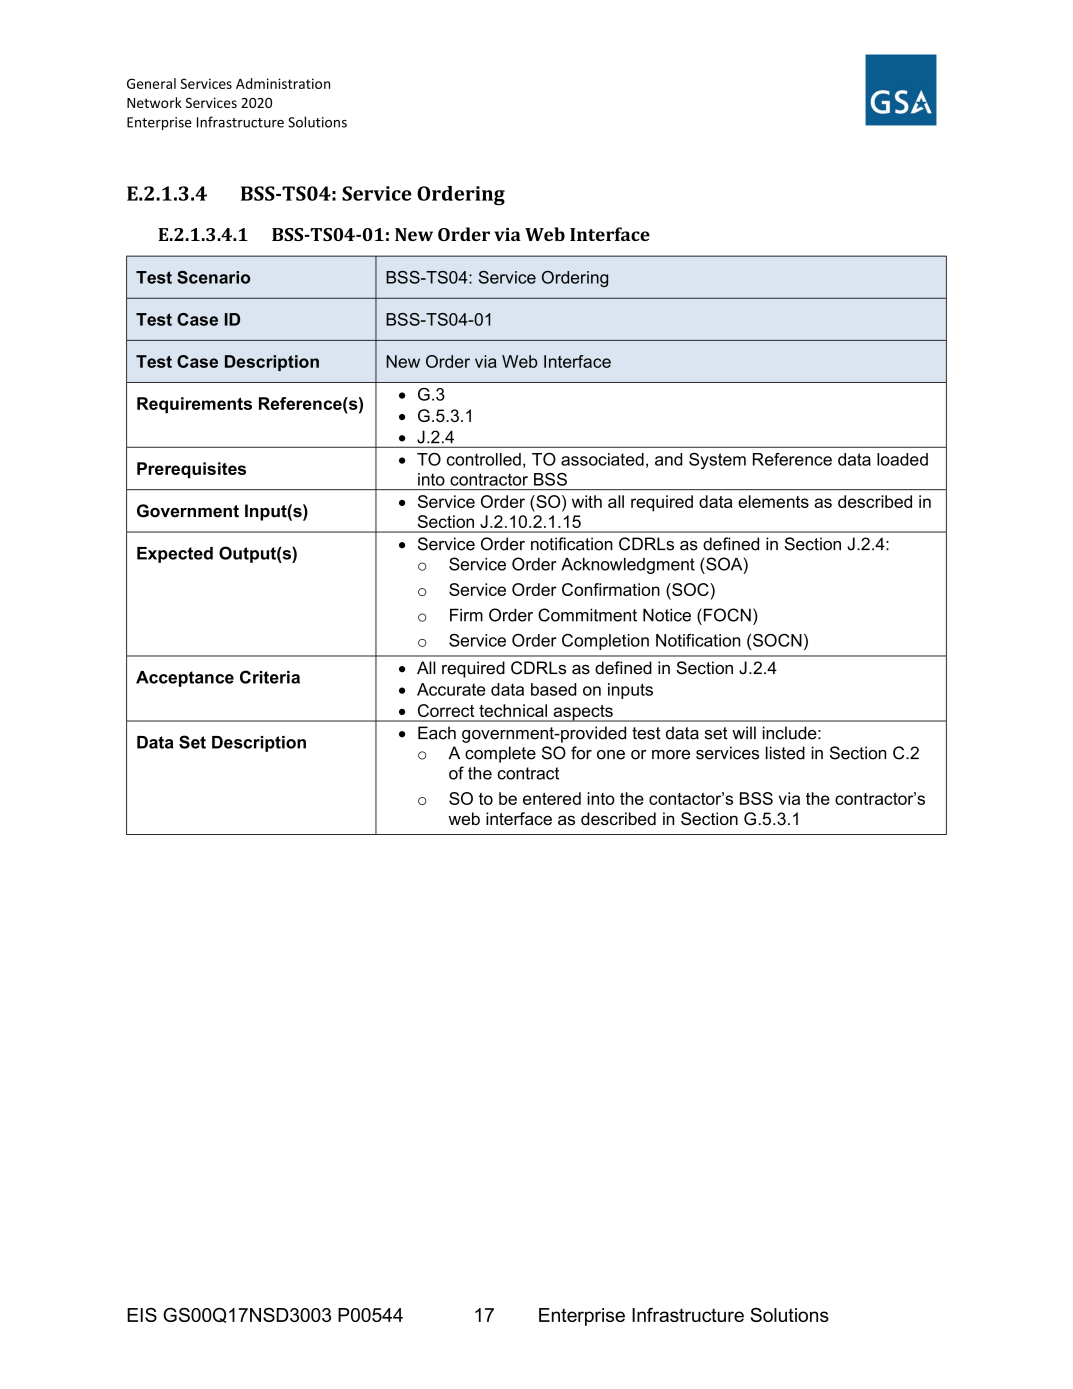 This screenshot has height=1389, width=1073. I want to click on with, so click(587, 501).
